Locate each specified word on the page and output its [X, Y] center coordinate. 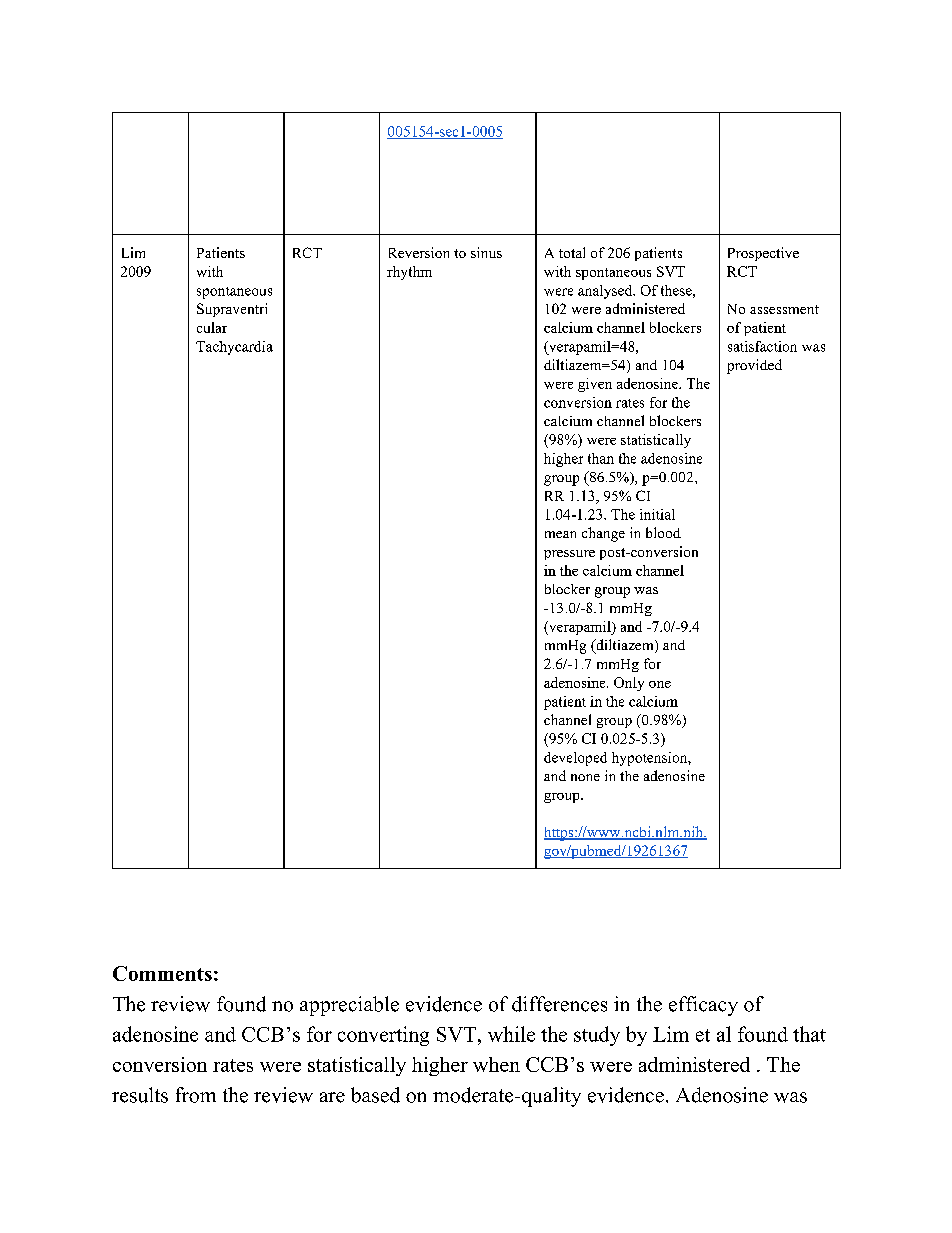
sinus [486, 252]
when [496, 1064]
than [601, 458]
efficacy [703, 1006]
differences [559, 1004]
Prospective [763, 254]
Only [629, 684]
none [585, 777]
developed [575, 759]
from [196, 1095]
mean [560, 534]
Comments [162, 973]
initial [657, 514]
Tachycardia [234, 348]
